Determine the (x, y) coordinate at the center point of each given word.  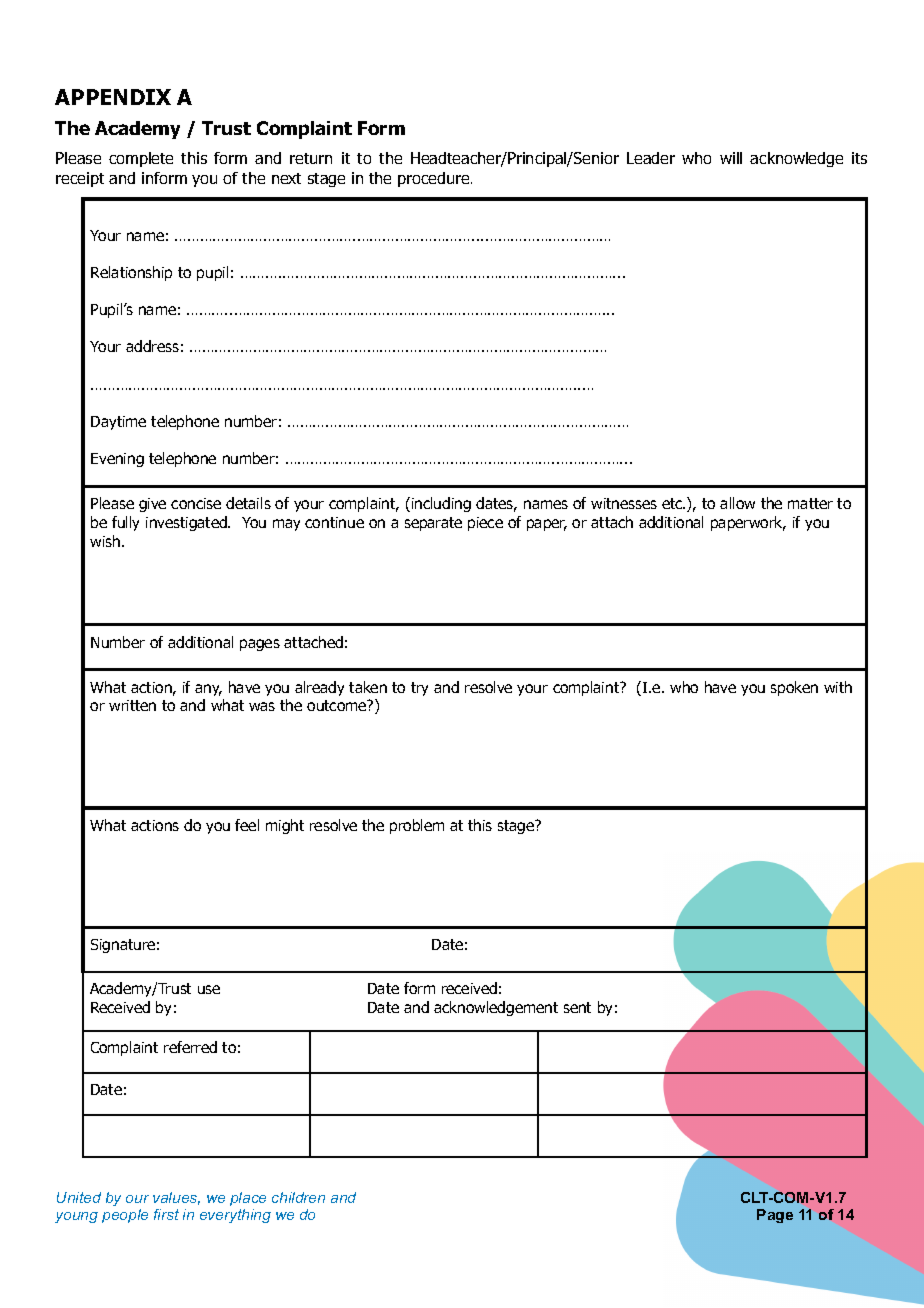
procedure (435, 179)
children (298, 1197)
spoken (794, 688)
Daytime (118, 423)
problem (417, 826)
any (208, 690)
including (441, 504)
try (419, 689)
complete (141, 159)
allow (737, 503)
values (176, 1198)
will (731, 158)
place (248, 1199)
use (209, 989)
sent (577, 1007)
